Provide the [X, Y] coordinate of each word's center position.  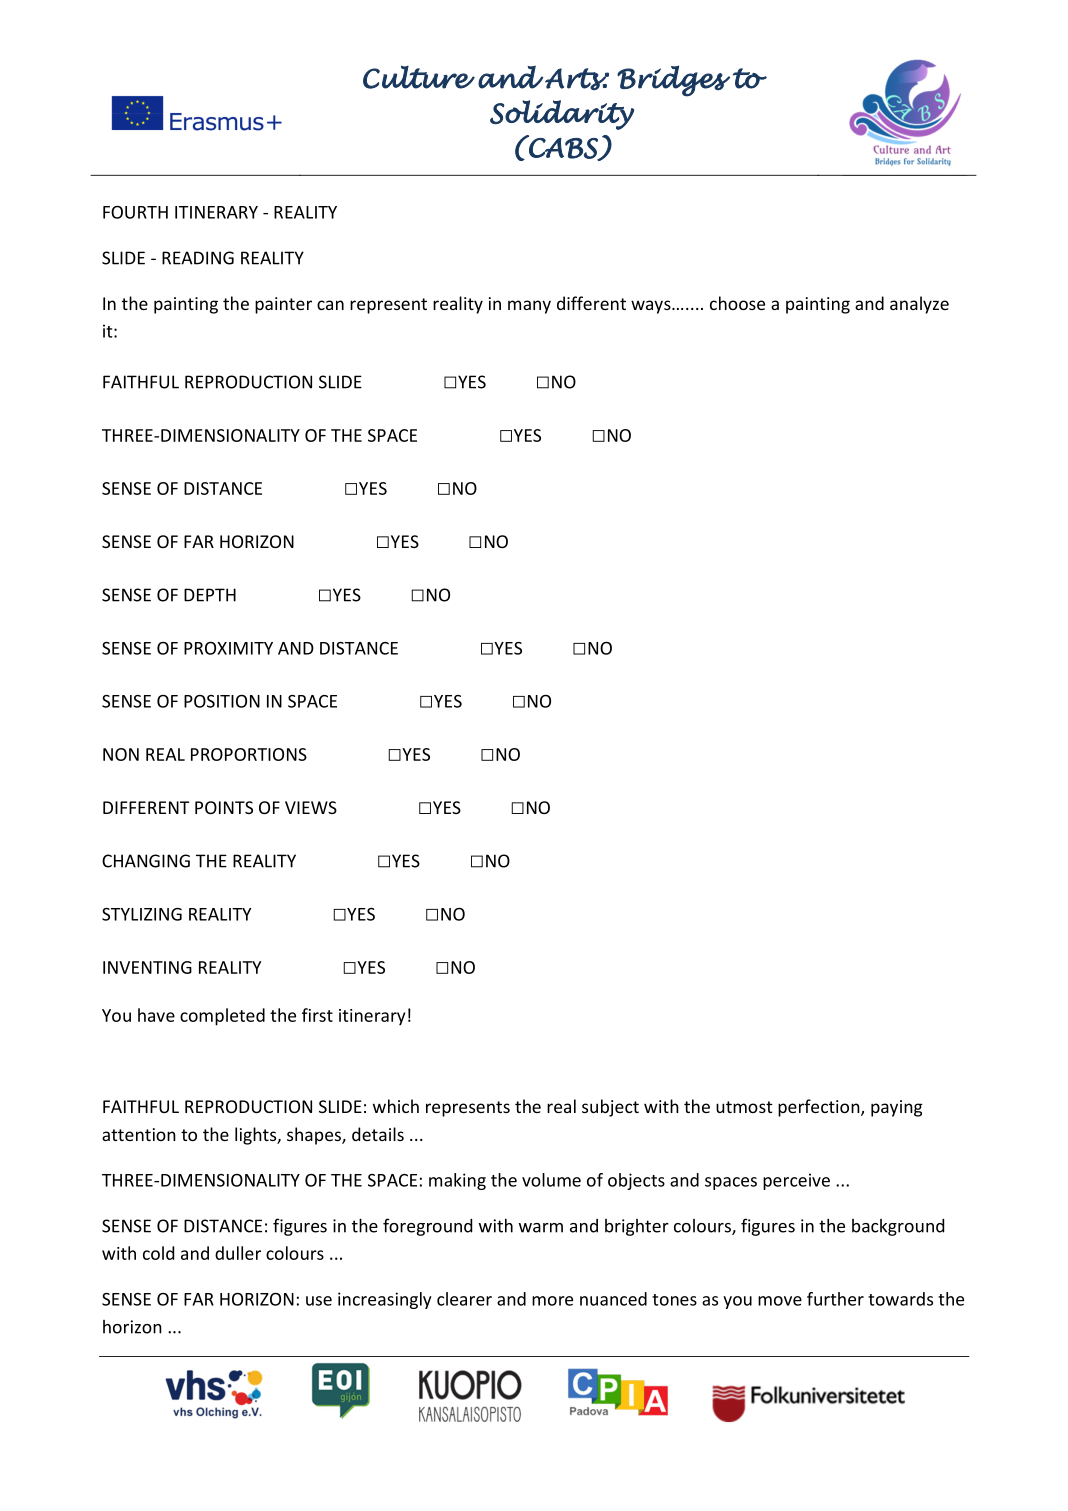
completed [222, 1017]
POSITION [222, 701]
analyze [919, 305]
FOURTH [135, 212]
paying [897, 1108]
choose [737, 303]
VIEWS [311, 807]
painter [283, 305]
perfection [820, 1108]
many [529, 307]
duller [238, 1253]
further [835, 1299]
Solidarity [562, 115]
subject [610, 1108]
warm [541, 1228]
